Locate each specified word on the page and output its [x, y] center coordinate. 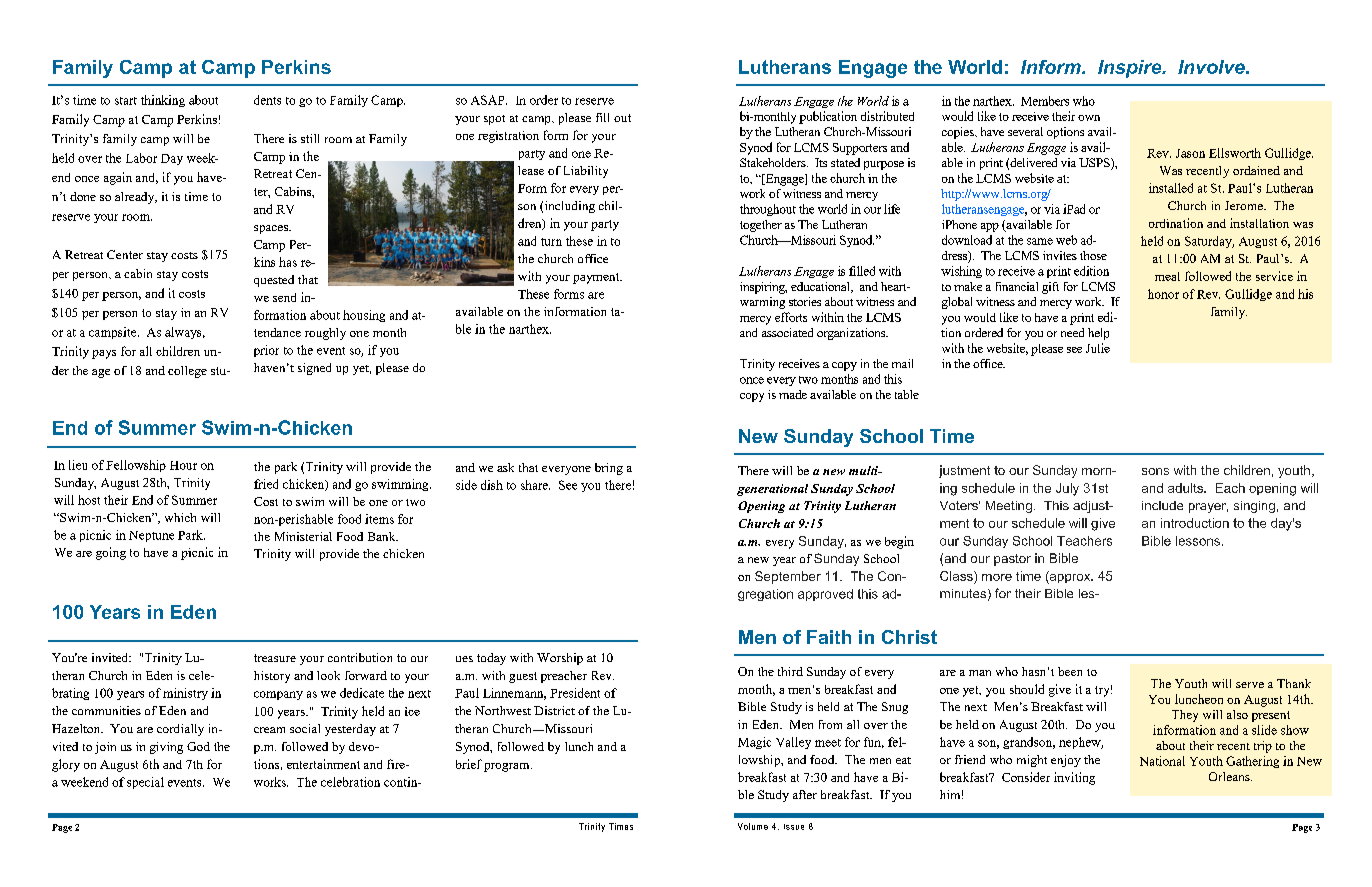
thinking [163, 101]
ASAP [489, 100]
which [180, 517]
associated [787, 332]
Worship [560, 659]
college [187, 372]
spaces [272, 229]
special [145, 783]
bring [609, 469]
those [1093, 255]
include [1162, 505]
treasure [275, 658]
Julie [1098, 348]
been [1070, 671]
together [761, 226]
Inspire [1131, 69]
